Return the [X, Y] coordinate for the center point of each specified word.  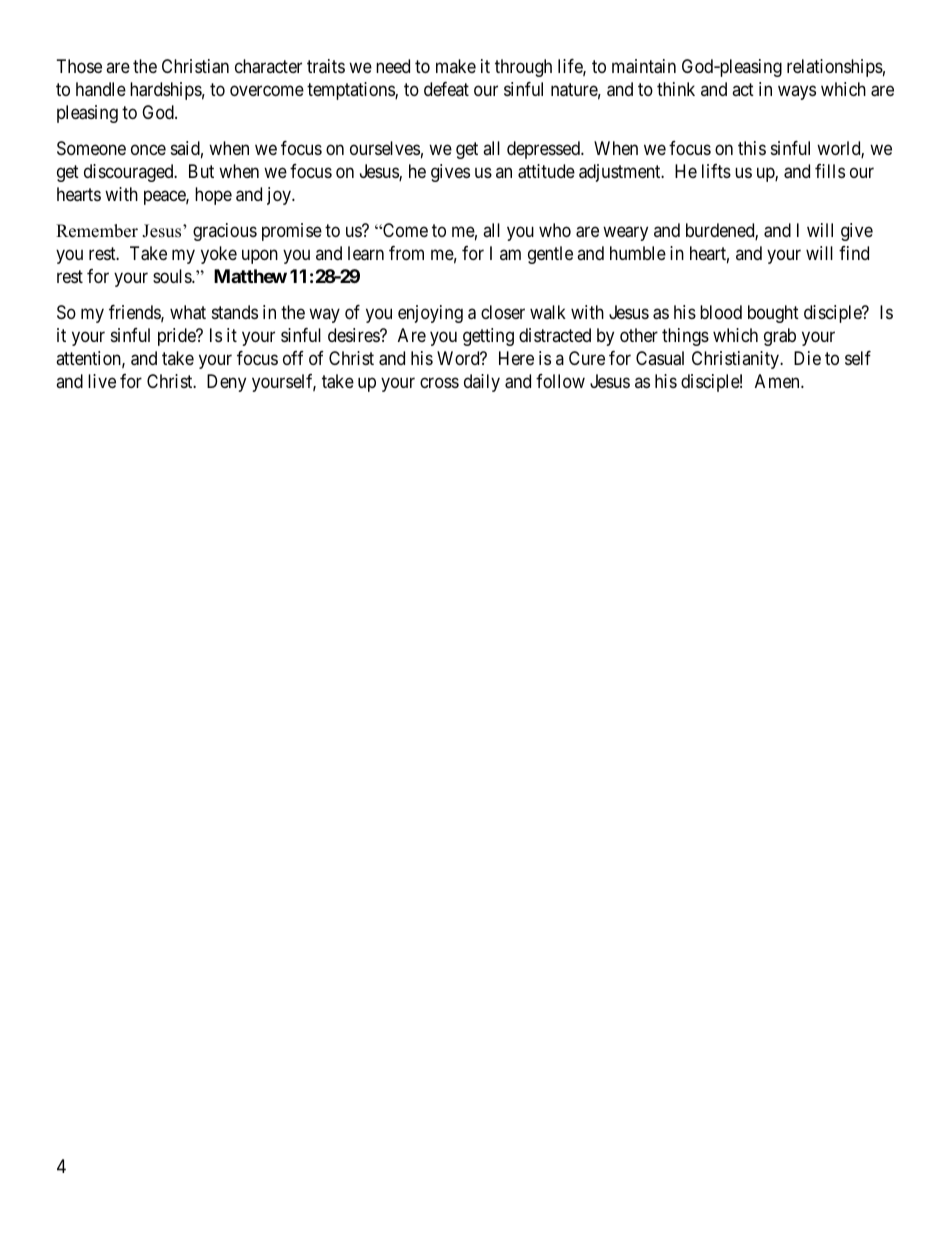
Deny [226, 383]
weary [625, 233]
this [752, 148]
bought [773, 314]
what [188, 312]
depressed [544, 150]
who [555, 230]
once [148, 149]
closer [503, 312]
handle [101, 89]
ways [797, 92]
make [456, 66]
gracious [225, 232]
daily [482, 383]
